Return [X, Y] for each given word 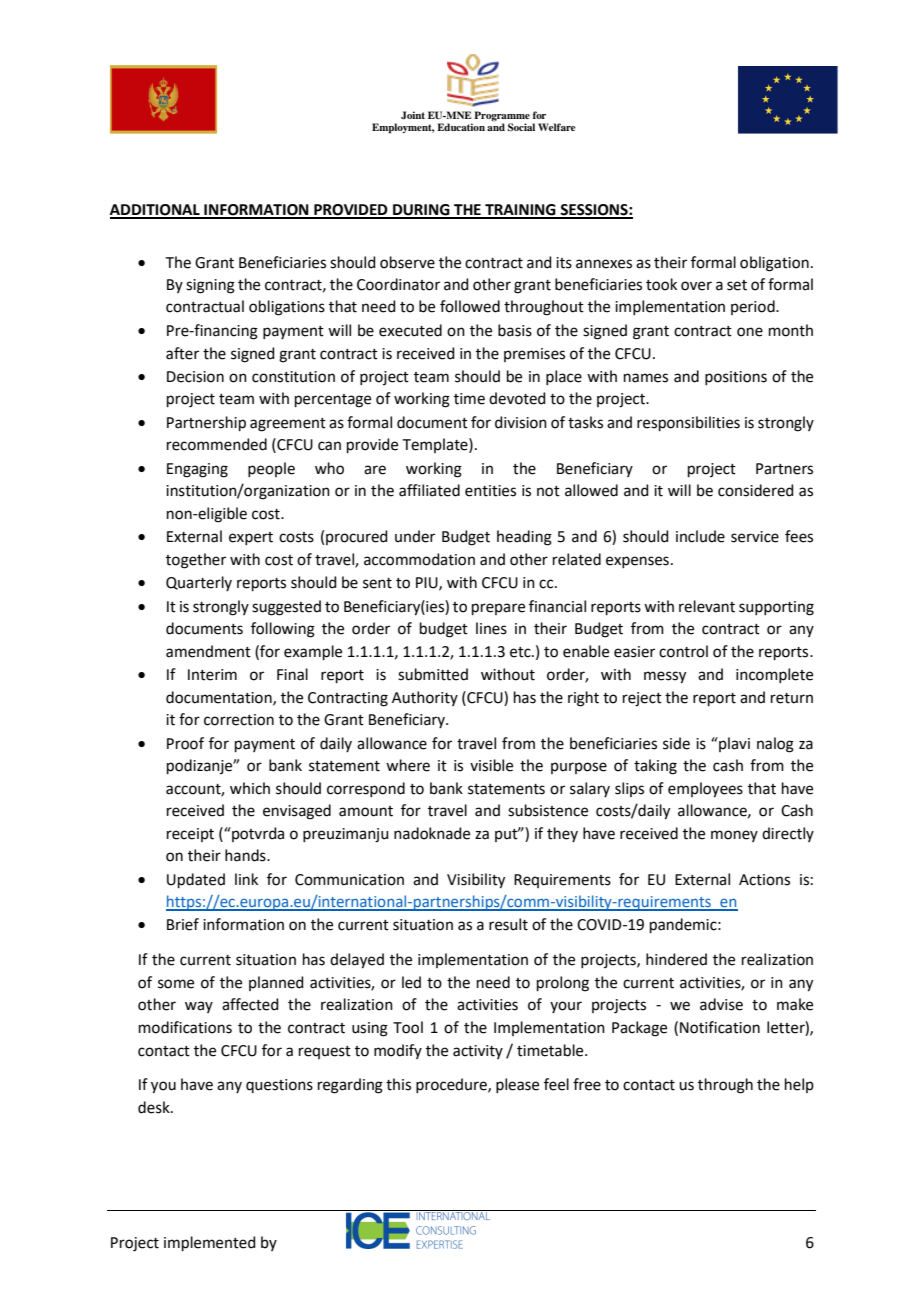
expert [251, 538]
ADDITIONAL [156, 211]
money [734, 836]
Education [461, 127]
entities [490, 491]
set [737, 285]
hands [246, 855]
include [700, 536]
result [508, 924]
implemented [210, 1243]
